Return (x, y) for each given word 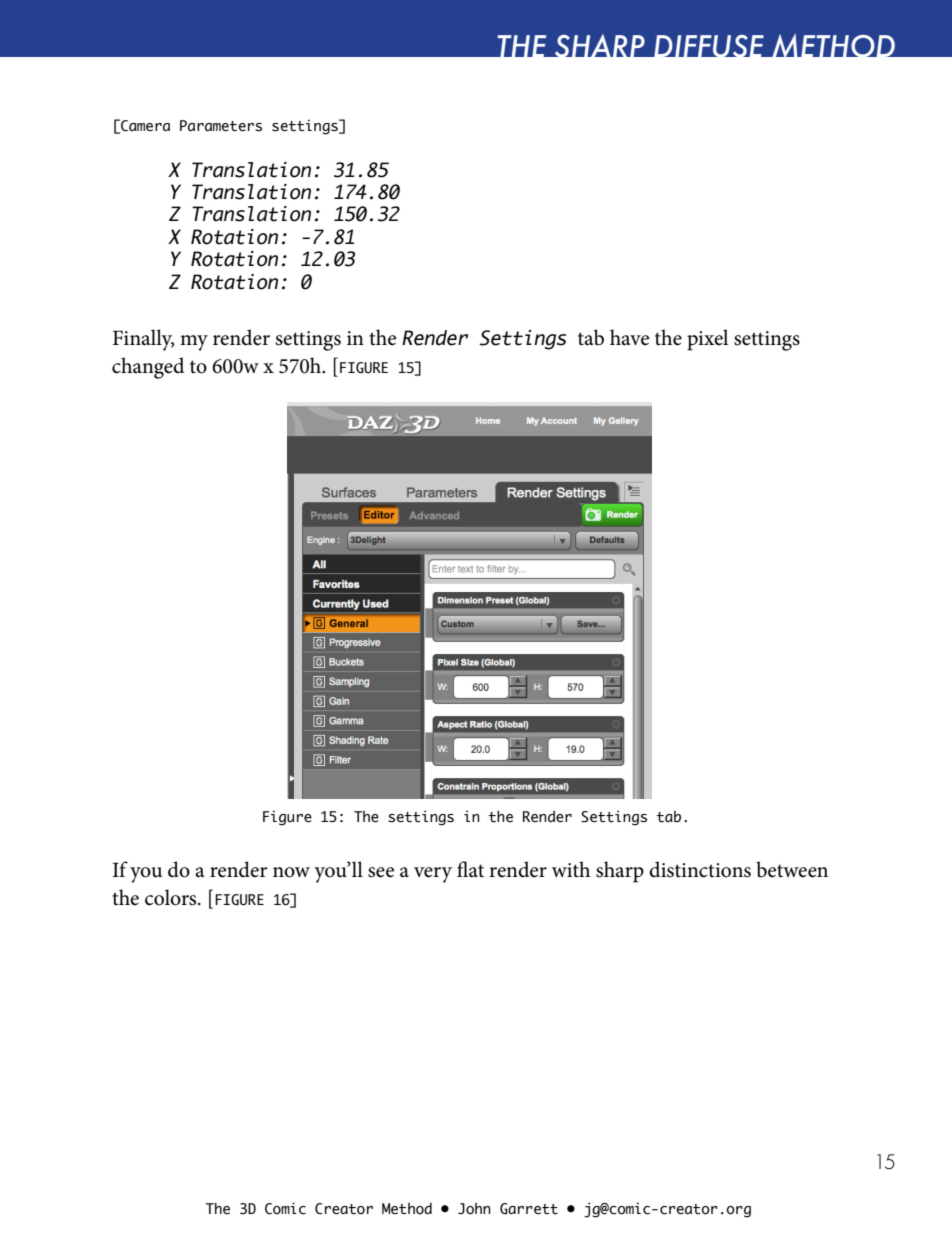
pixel (707, 340)
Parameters (221, 126)
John (474, 1209)
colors (172, 897)
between (792, 869)
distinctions (700, 869)
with (571, 869)
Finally (143, 340)
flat (470, 869)
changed (148, 368)
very (433, 875)
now (291, 872)
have (629, 337)
